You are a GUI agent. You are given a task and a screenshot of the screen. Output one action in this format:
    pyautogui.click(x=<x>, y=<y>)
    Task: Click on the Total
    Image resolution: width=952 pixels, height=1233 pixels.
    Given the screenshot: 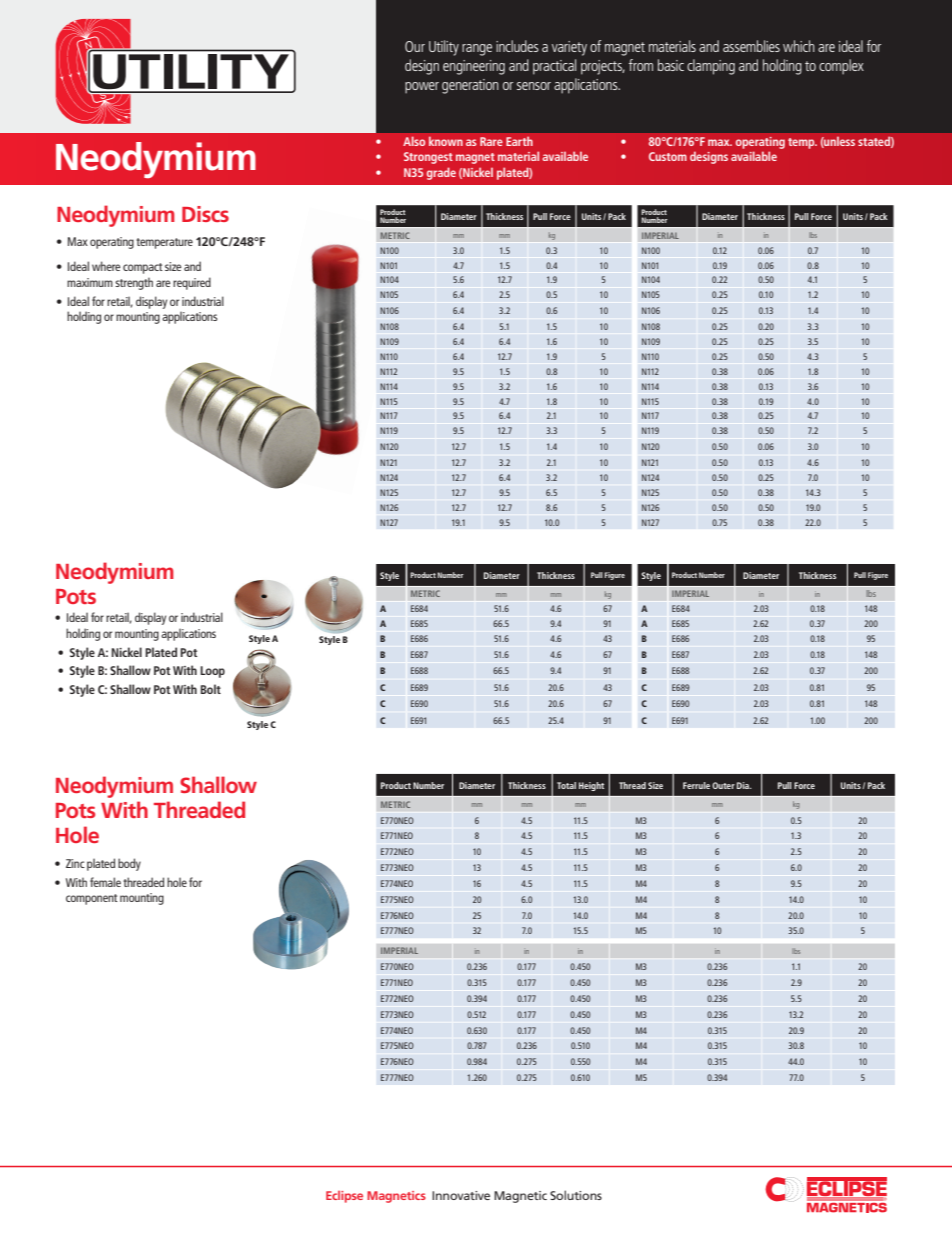 What is the action you would take?
    pyautogui.click(x=566, y=785)
